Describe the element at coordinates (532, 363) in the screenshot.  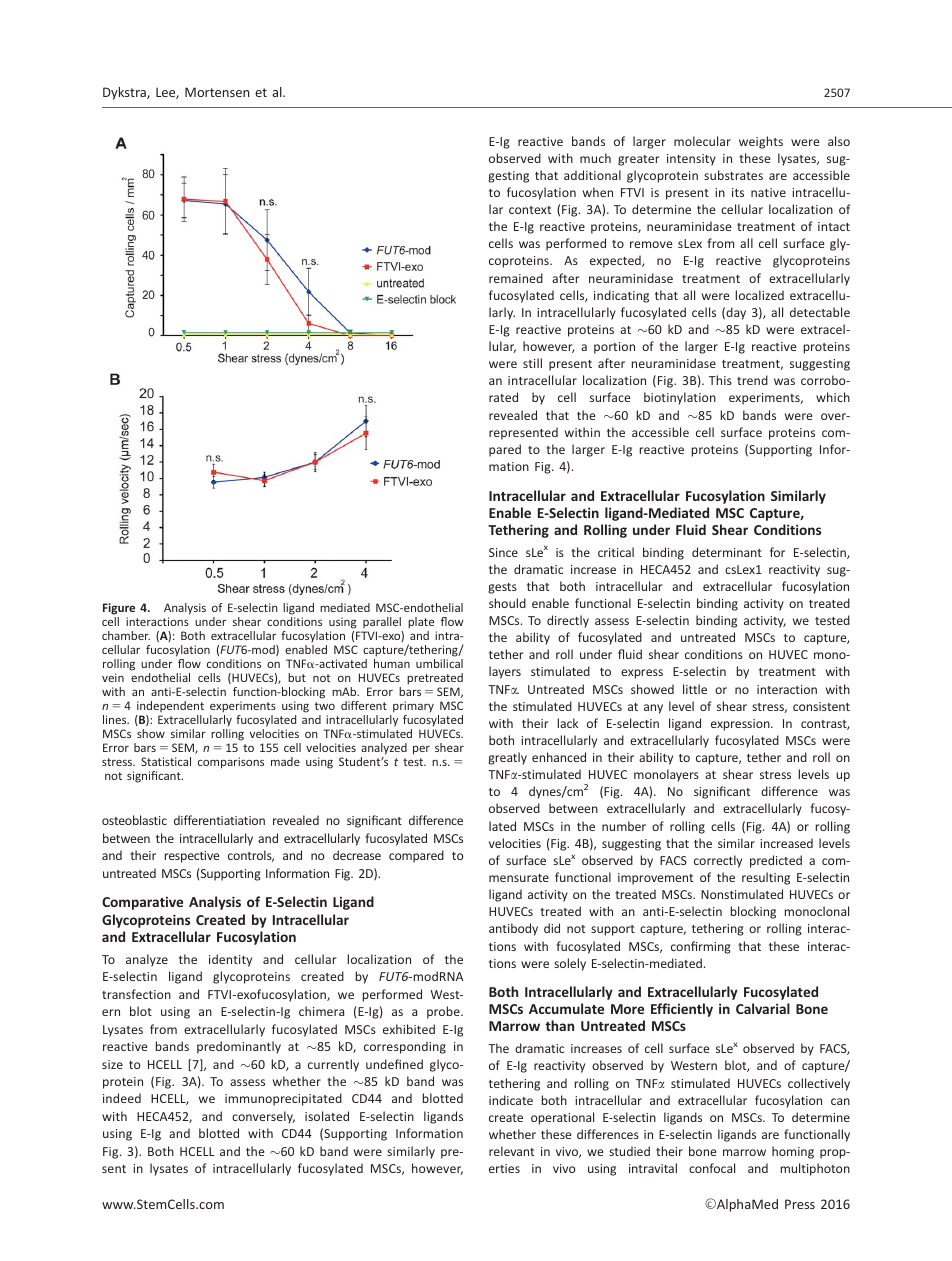
I see `still` at that location.
